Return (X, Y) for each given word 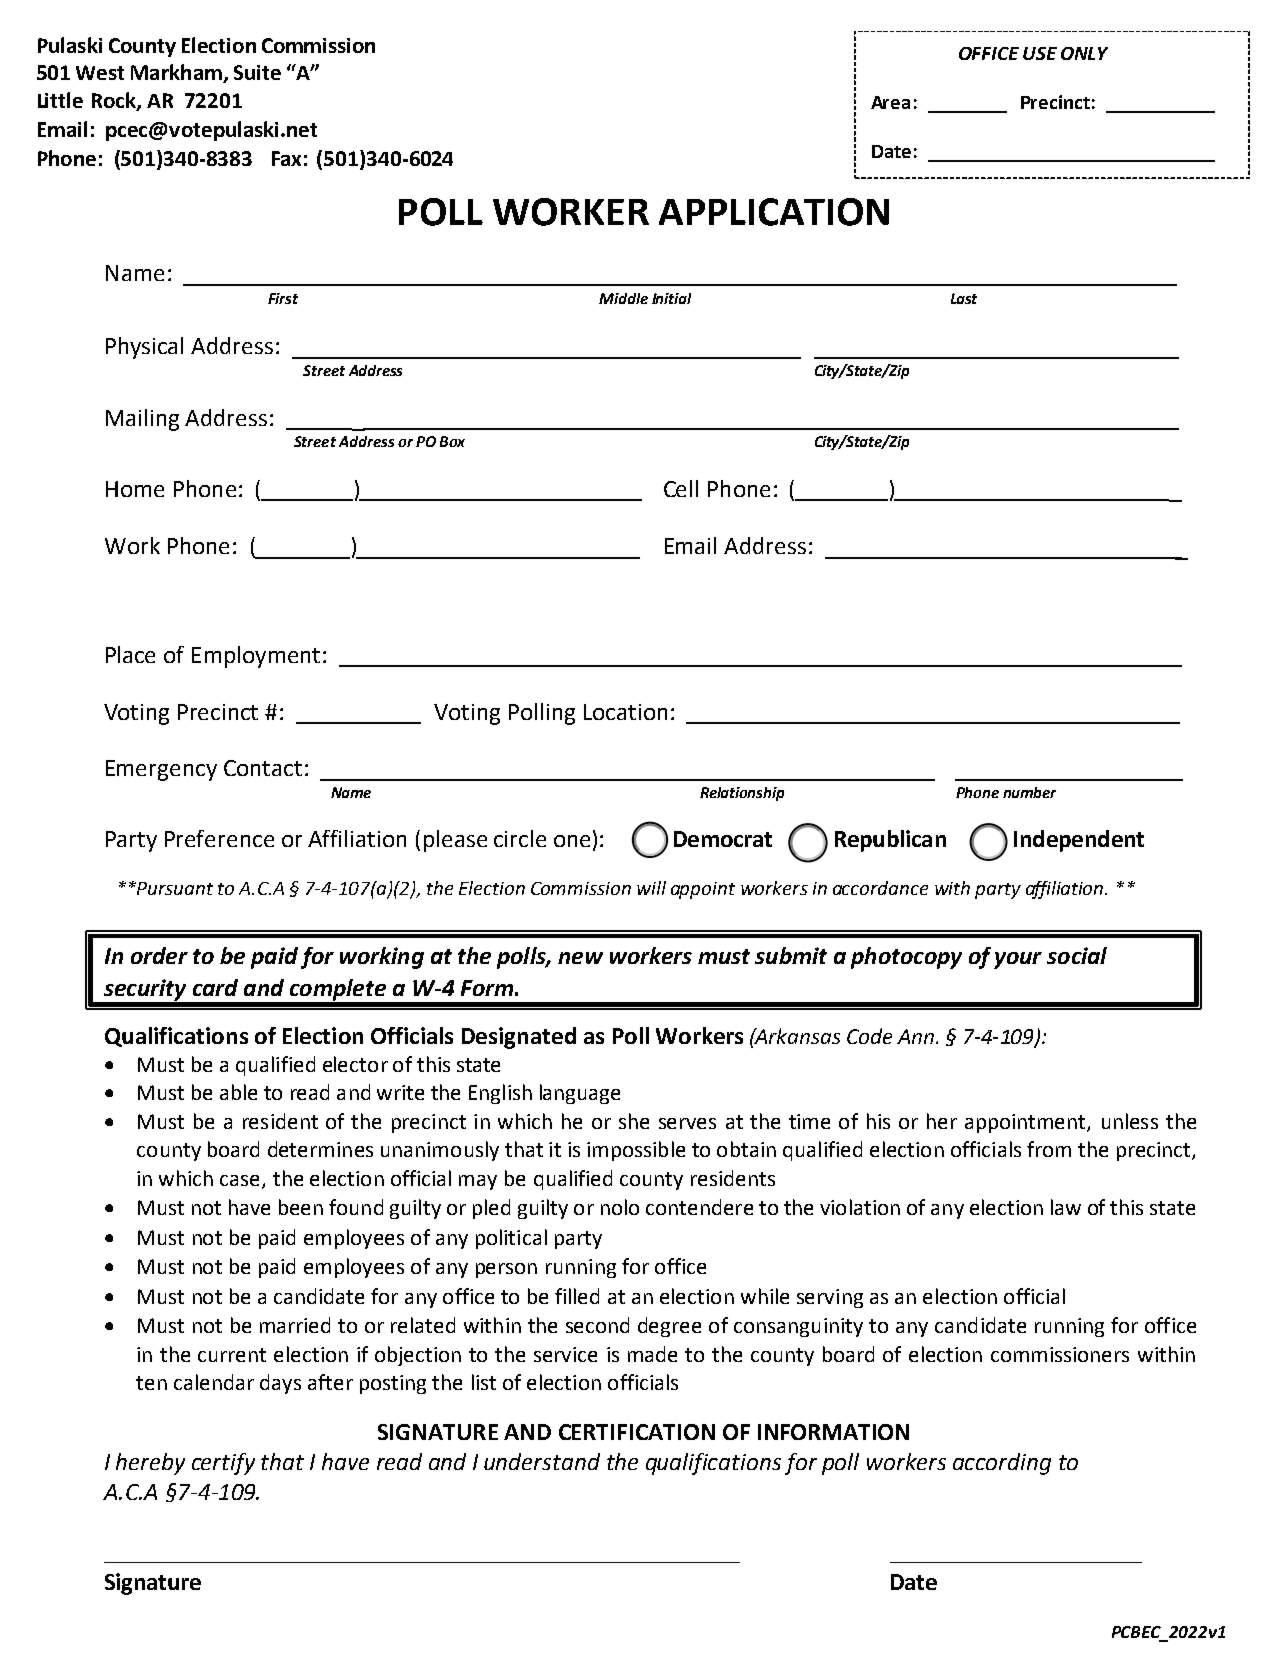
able (238, 1092)
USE (1040, 53)
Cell (681, 488)
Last (964, 298)
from (1049, 1149)
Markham (177, 73)
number (1029, 792)
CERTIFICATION (637, 1432)
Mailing (142, 420)
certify (223, 1464)
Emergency (161, 770)
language (580, 1094)
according (1002, 1464)
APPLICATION (774, 212)
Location (625, 712)
